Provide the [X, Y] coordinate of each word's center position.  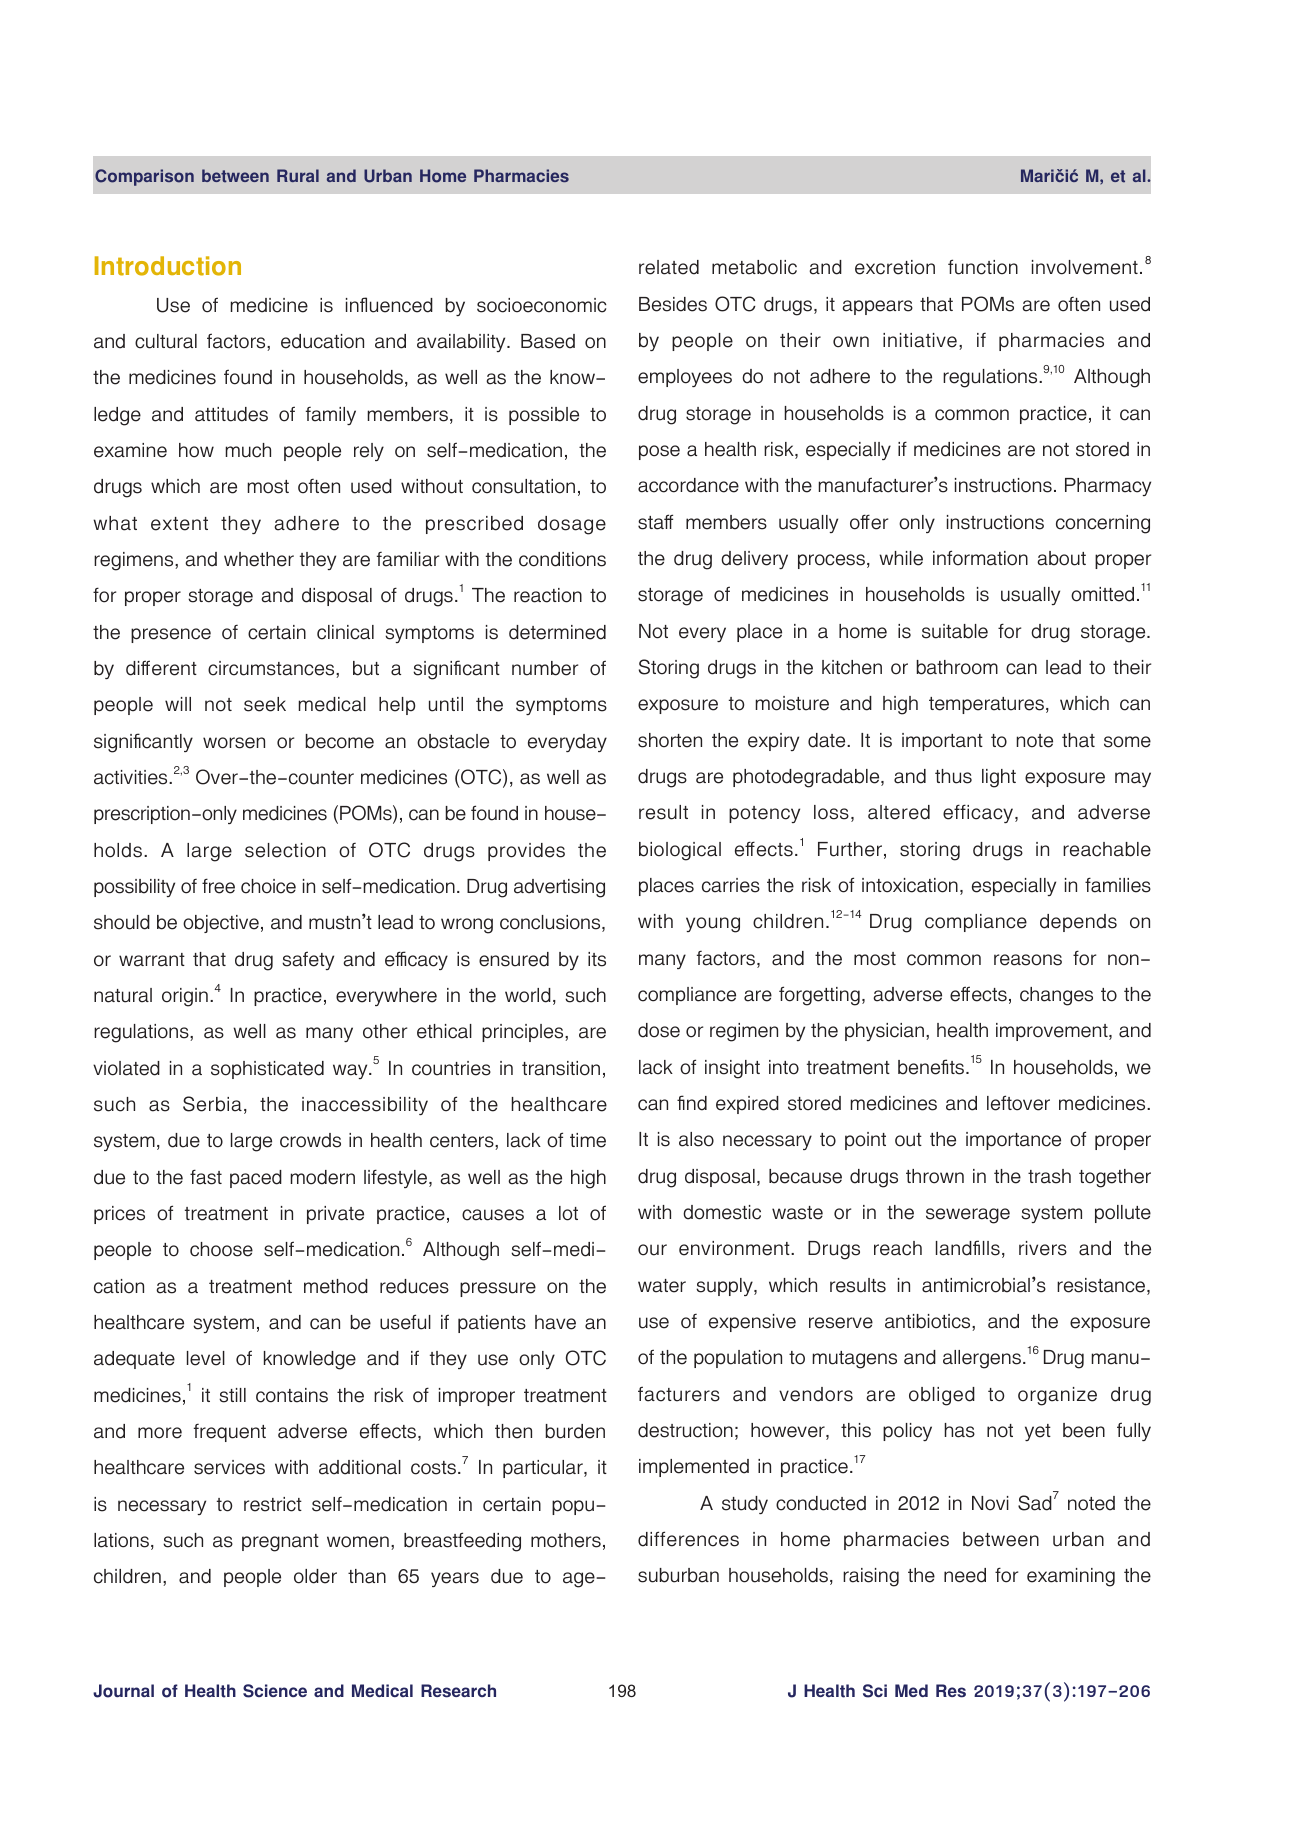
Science [275, 1691]
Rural [298, 175]
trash [1049, 1176]
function [983, 267]
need [965, 1575]
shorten [670, 740]
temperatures [988, 705]
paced [256, 1179]
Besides [673, 304]
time [588, 1140]
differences [688, 1539]
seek [265, 704]
